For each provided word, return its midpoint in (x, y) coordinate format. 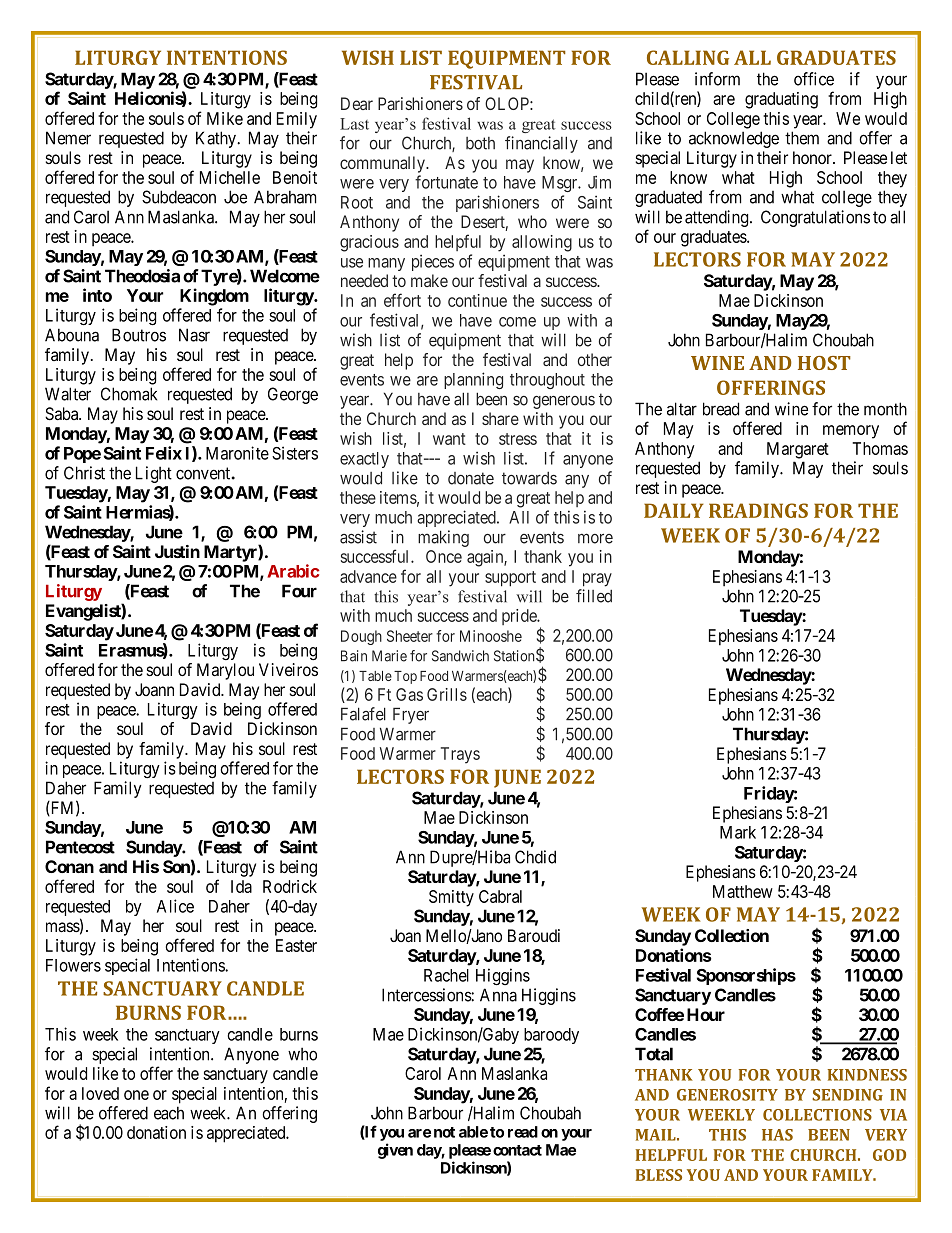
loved (100, 1093)
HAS (777, 1135)
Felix (164, 453)
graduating (781, 100)
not (444, 1132)
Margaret (798, 450)
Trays (460, 755)
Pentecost (80, 847)
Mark (738, 832)
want (449, 439)
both (480, 143)
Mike (225, 118)
